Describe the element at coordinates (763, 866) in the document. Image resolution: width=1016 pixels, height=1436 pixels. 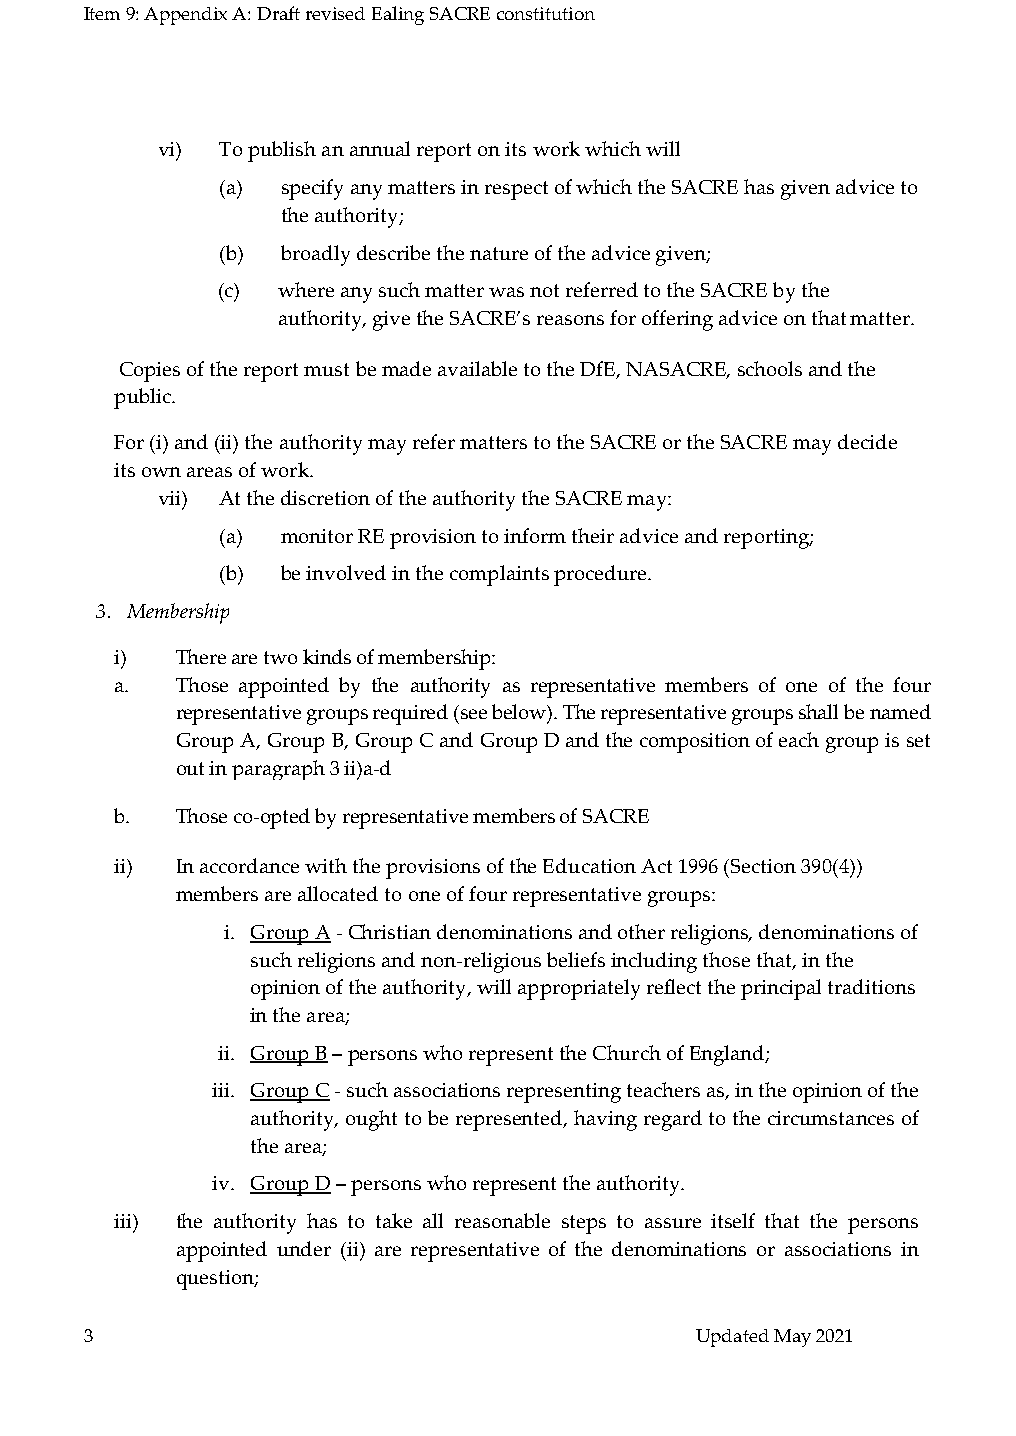
I see `Section` at that location.
